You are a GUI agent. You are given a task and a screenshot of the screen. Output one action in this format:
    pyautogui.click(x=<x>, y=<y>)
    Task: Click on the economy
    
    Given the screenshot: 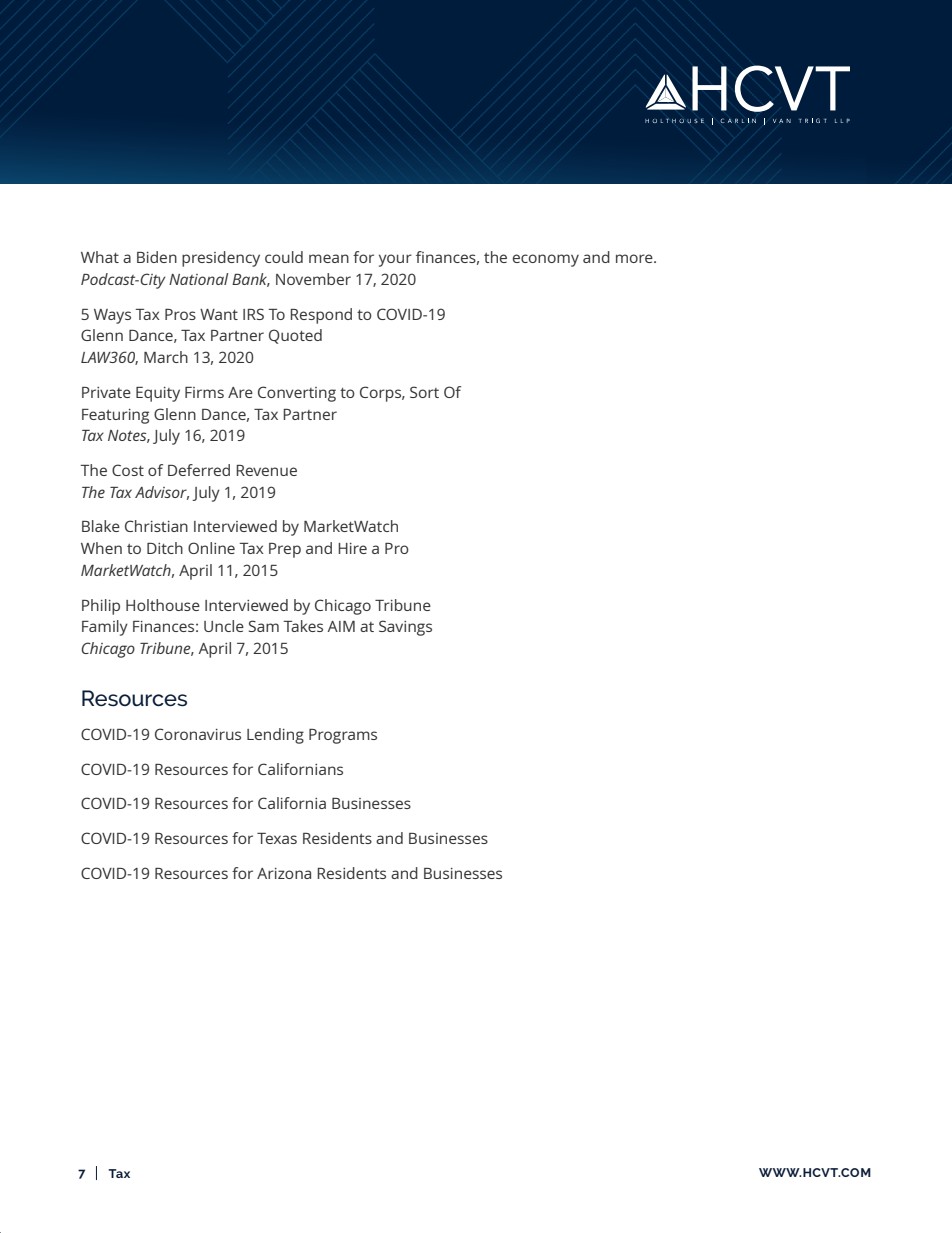 What is the action you would take?
    pyautogui.click(x=546, y=260)
